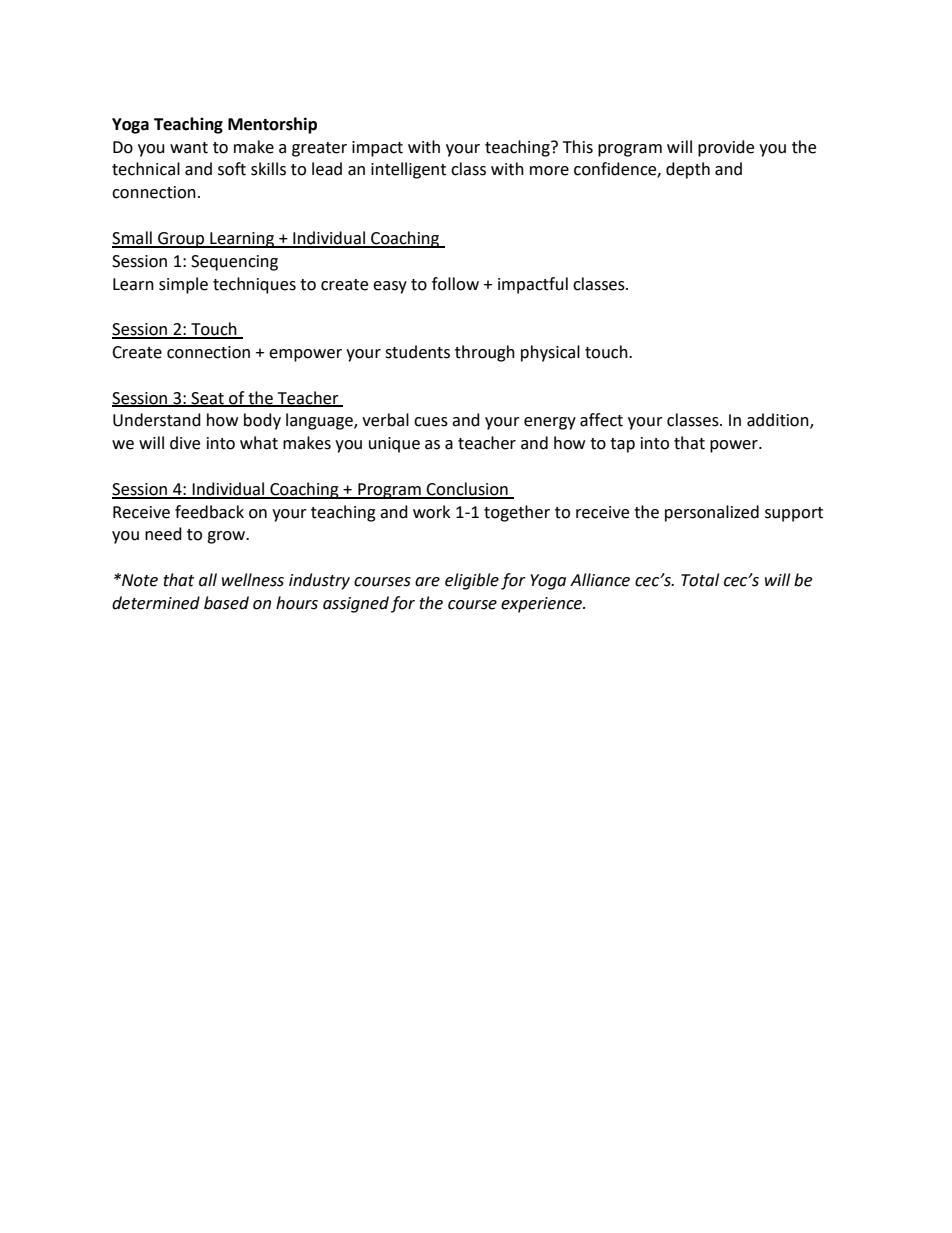  Describe the element at coordinates (207, 399) in the screenshot. I see `Seat` at that location.
